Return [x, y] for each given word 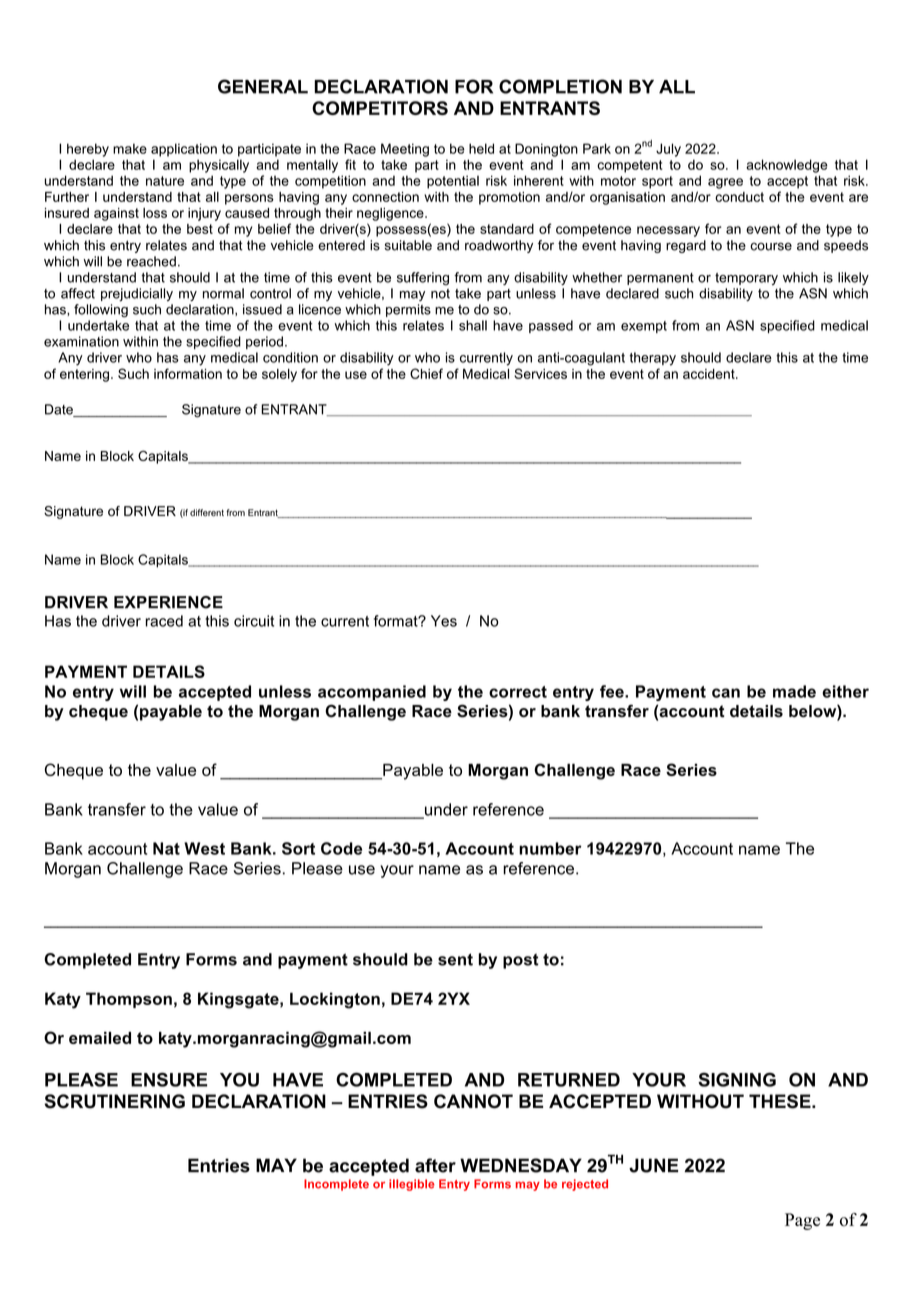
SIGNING [737, 1079]
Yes [444, 621]
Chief [426, 373]
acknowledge [787, 166]
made [794, 691]
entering [84, 375]
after [435, 1165]
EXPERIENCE [168, 602]
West [204, 848]
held [481, 148]
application [184, 150]
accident [710, 374]
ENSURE [169, 1079]
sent [455, 959]
